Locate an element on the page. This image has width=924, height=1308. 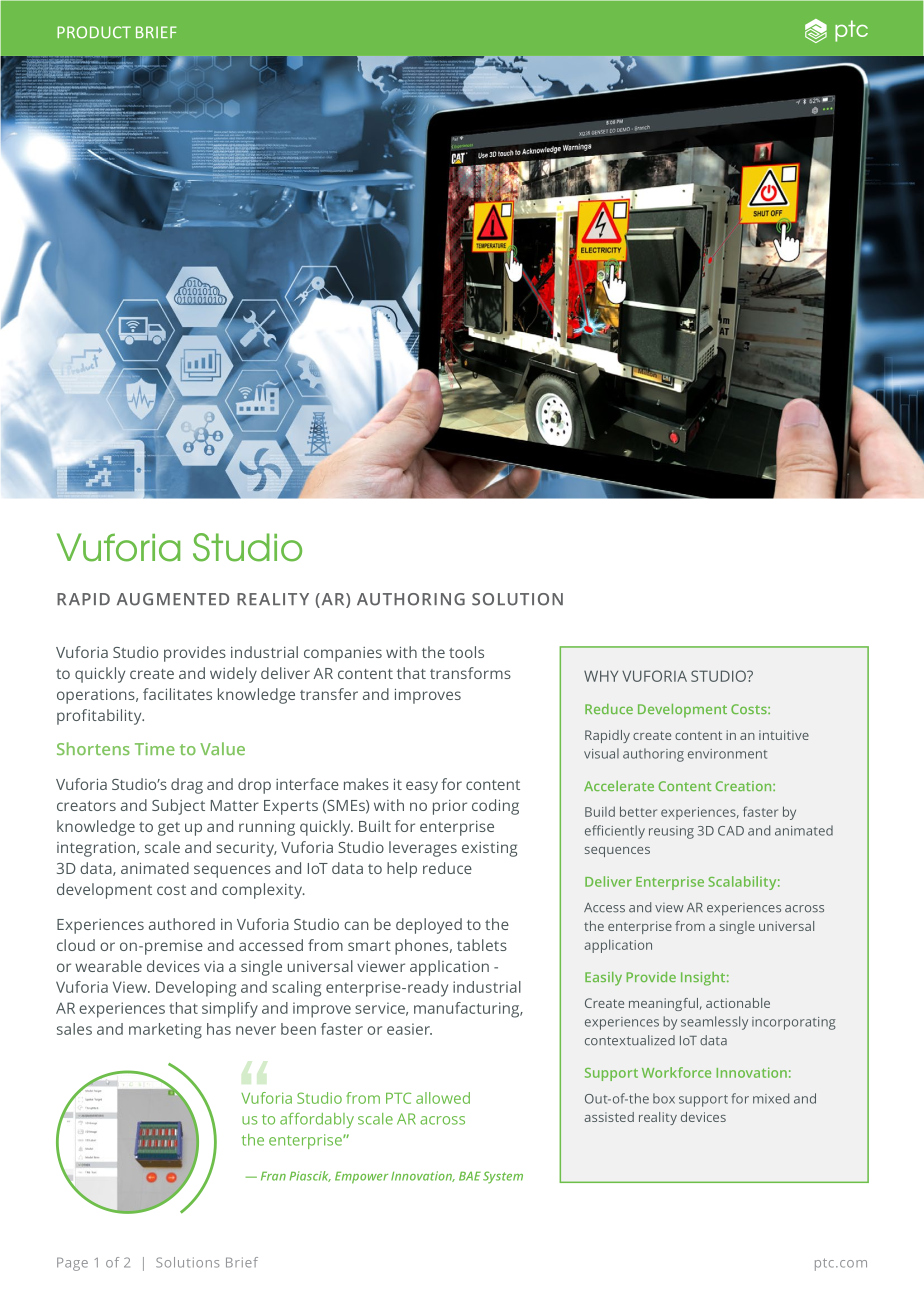
tools is located at coordinates (466, 652).
